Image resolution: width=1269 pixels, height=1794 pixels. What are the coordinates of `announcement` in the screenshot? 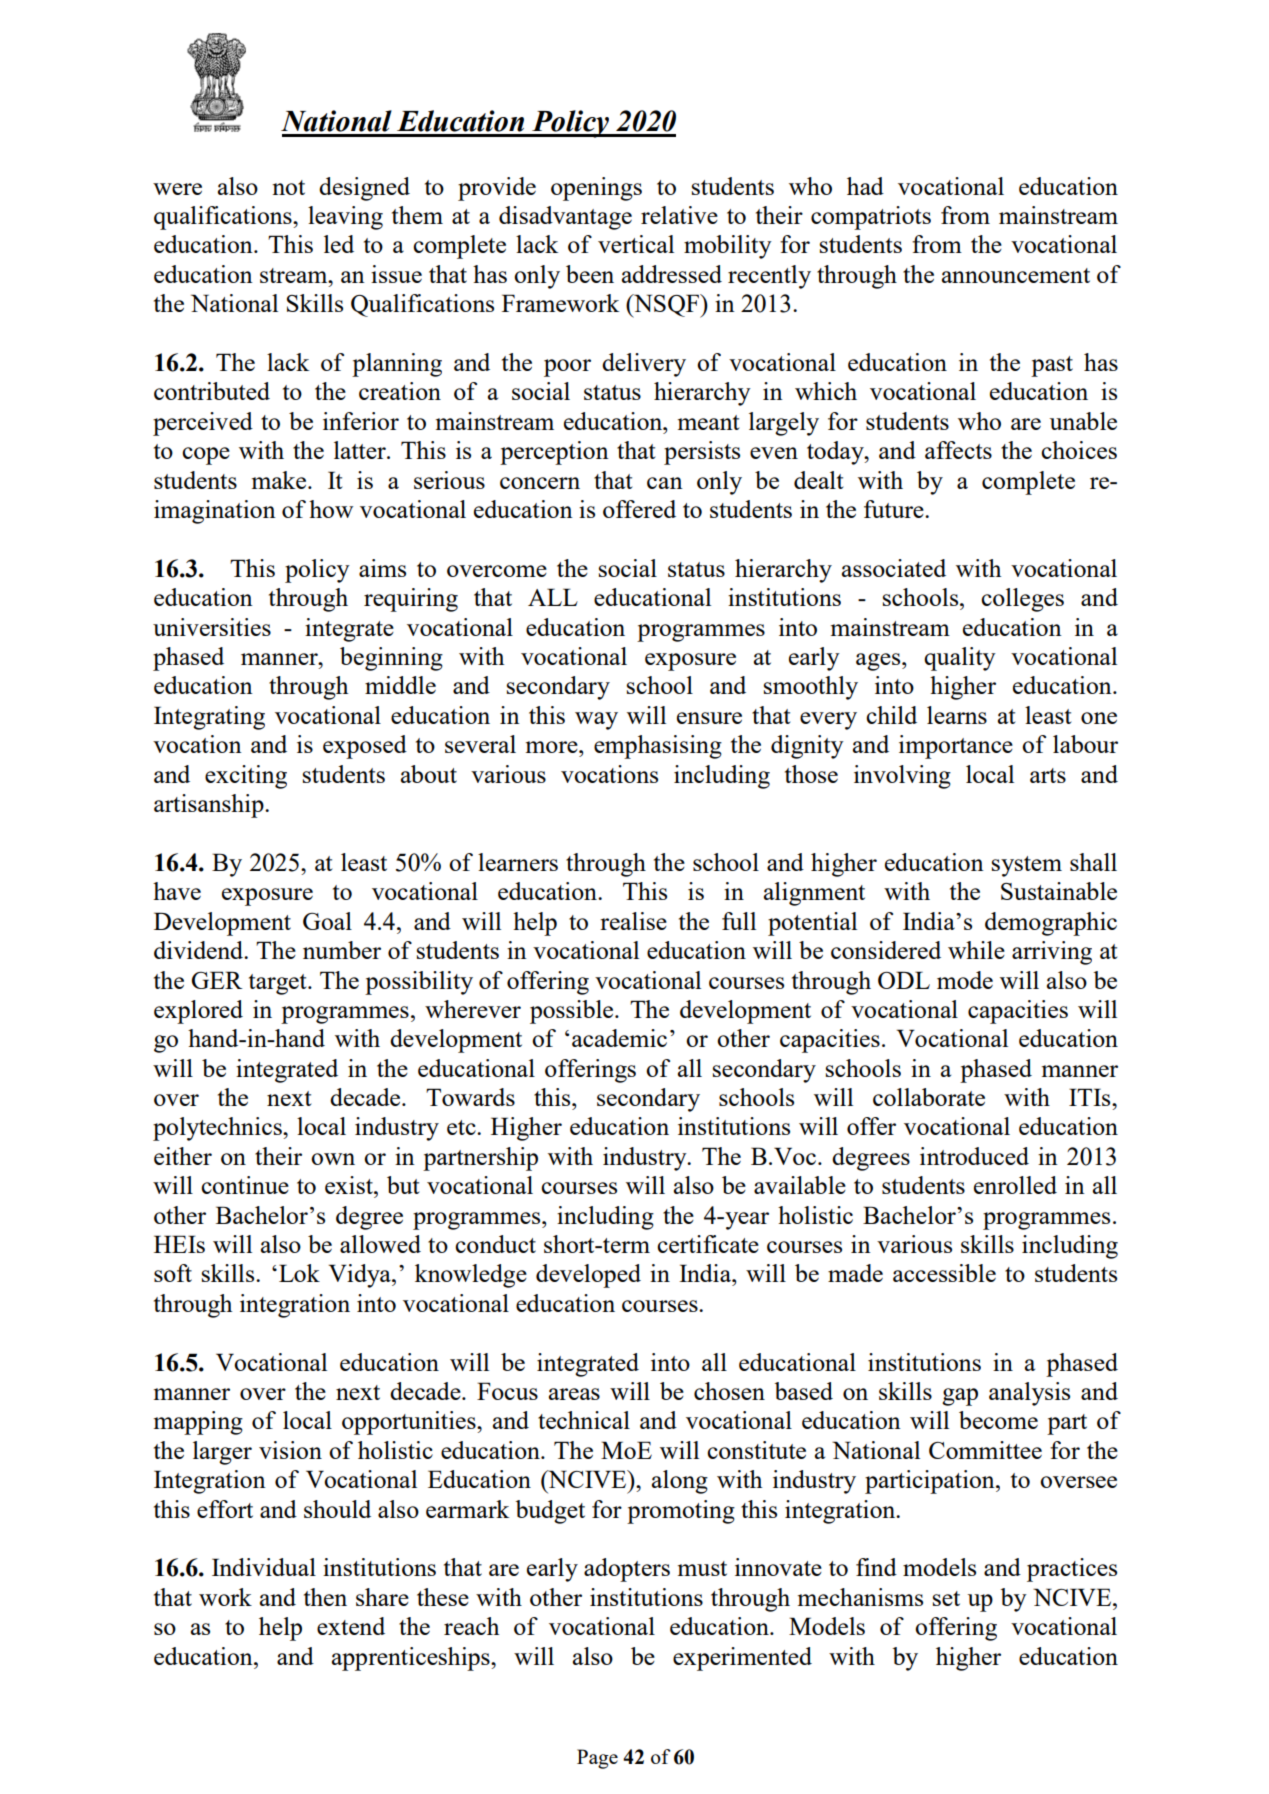 It's located at (1016, 275).
